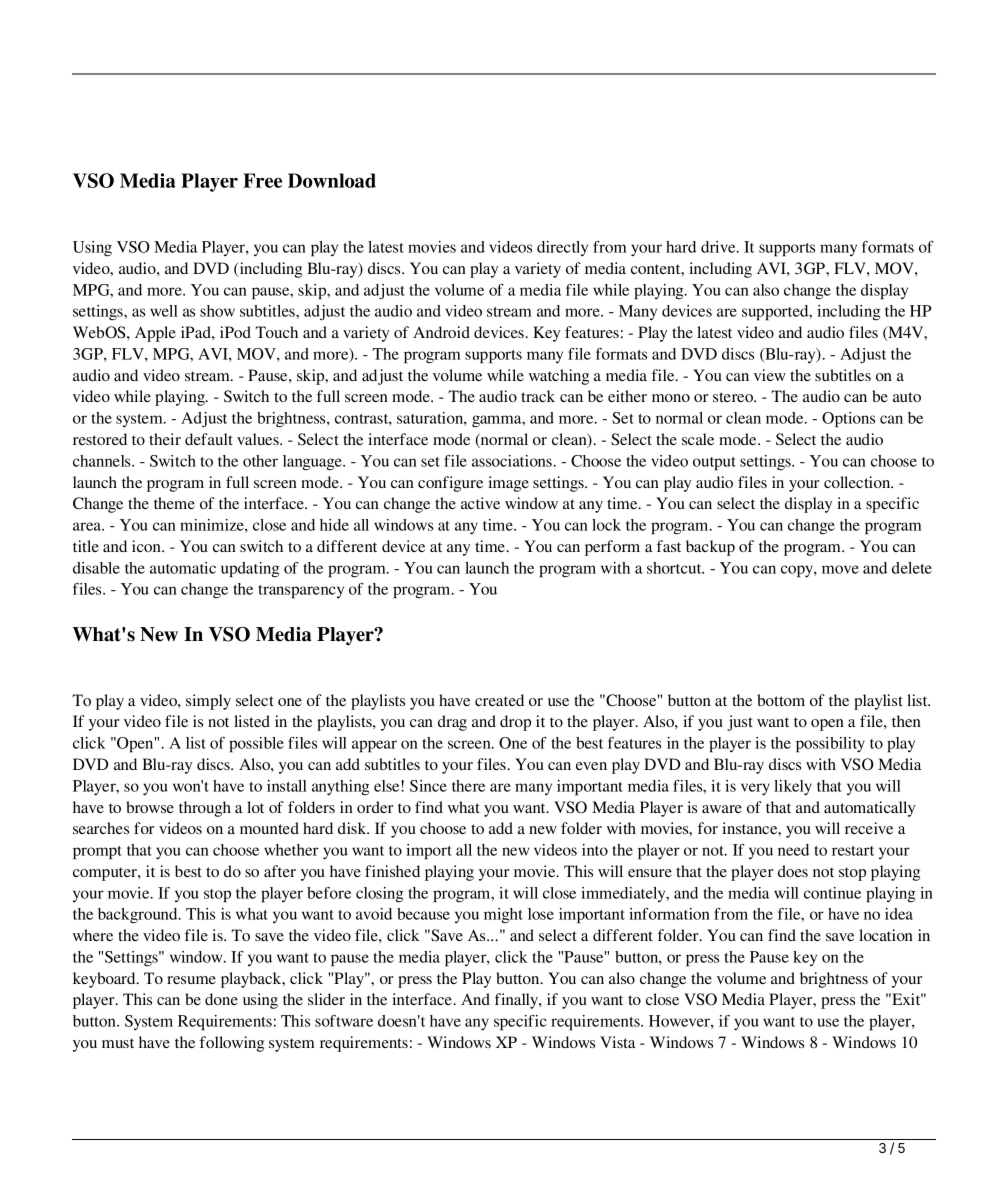 This page has width=1008, height=1188. I want to click on done, so click(221, 999).
